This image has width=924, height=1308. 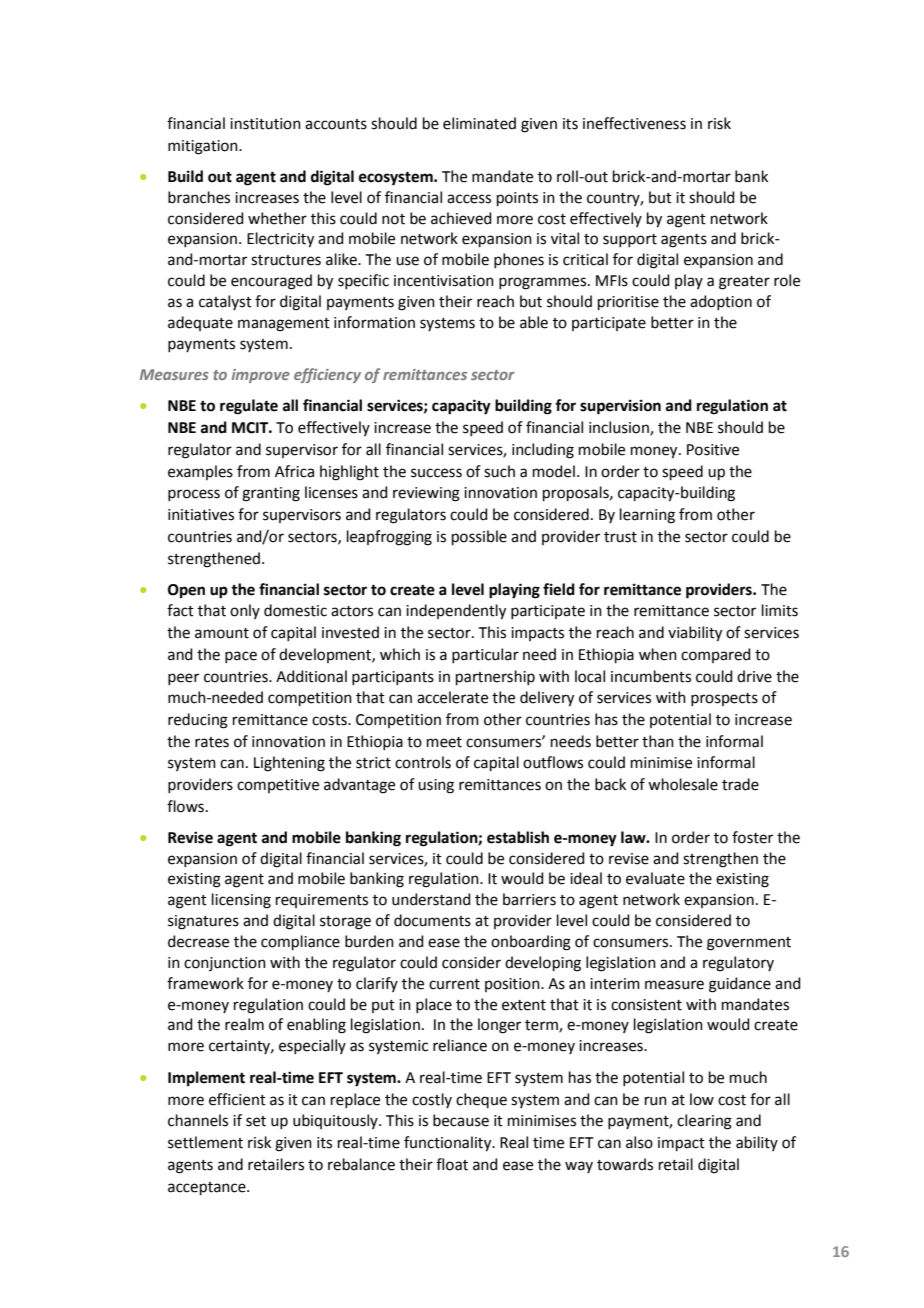 I want to click on Positive, so click(x=713, y=450).
